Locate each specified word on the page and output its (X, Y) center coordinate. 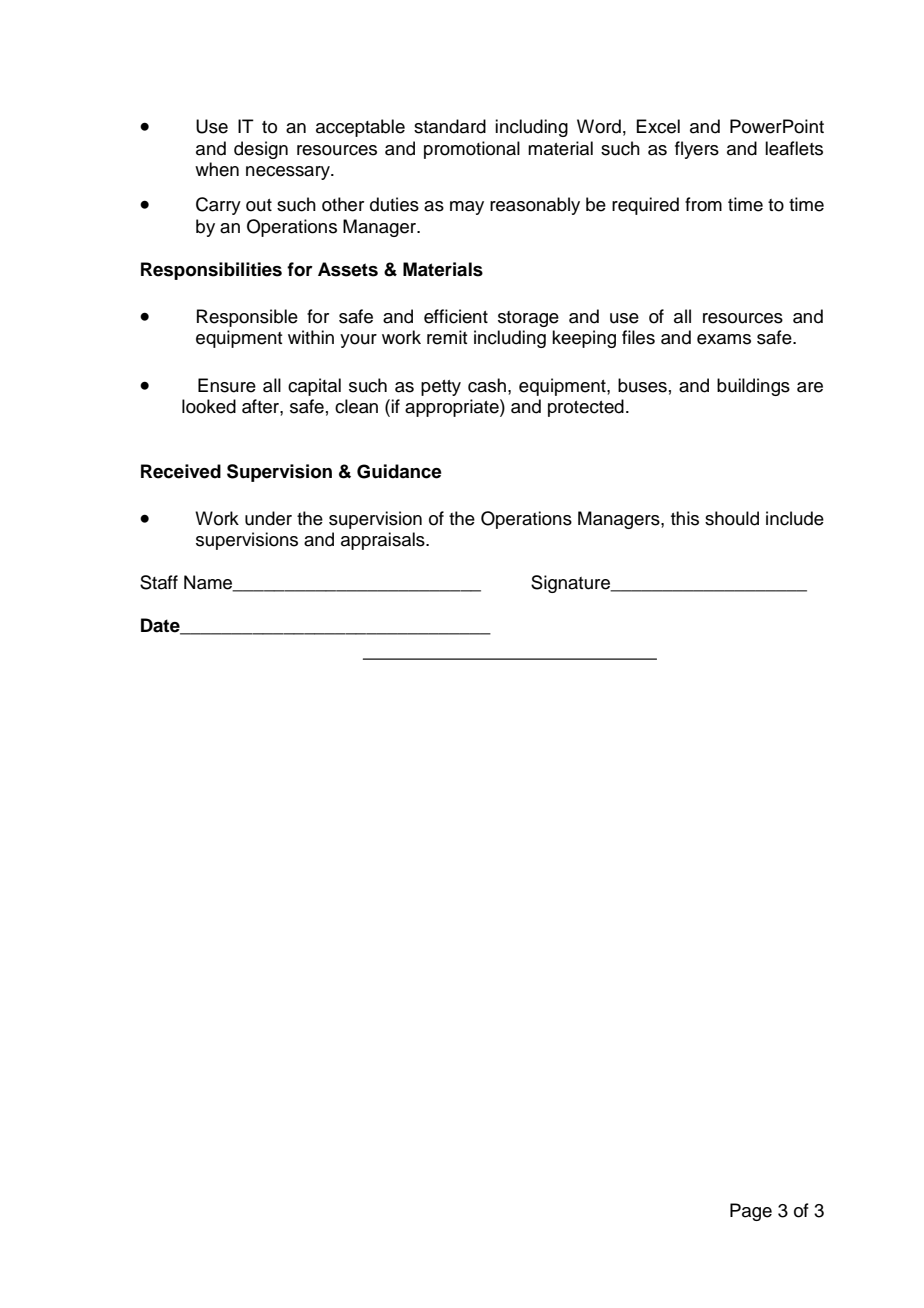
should (732, 518)
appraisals (384, 541)
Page (751, 1212)
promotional (472, 150)
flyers (697, 150)
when (217, 169)
